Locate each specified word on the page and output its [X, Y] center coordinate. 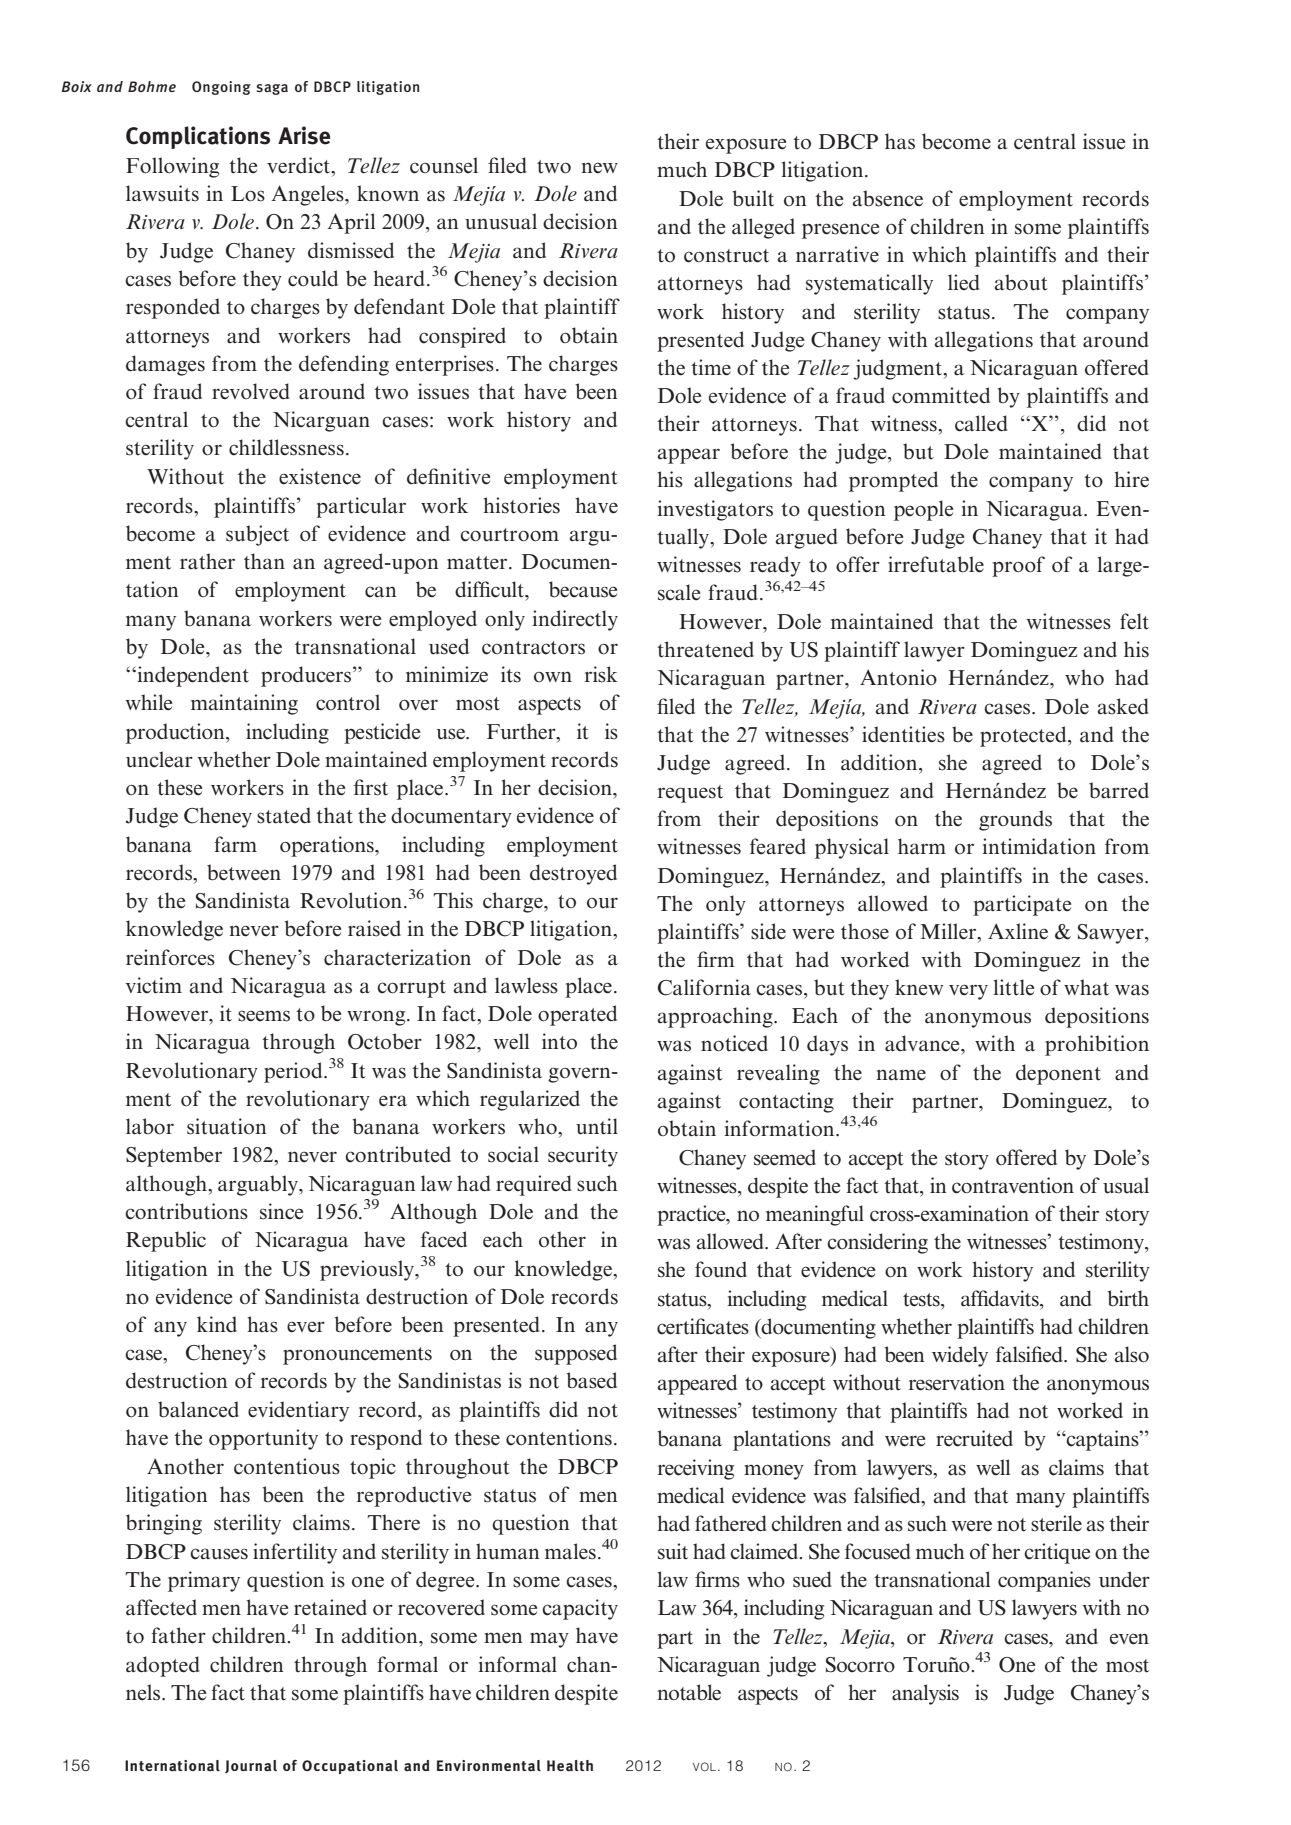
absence [888, 198]
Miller [950, 932]
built [753, 198]
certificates [703, 1326]
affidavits [1001, 1298]
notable [689, 1692]
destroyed [573, 874]
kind [217, 1324]
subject [257, 535]
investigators [715, 510]
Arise [304, 135]
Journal [251, 1766]
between [244, 872]
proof [1018, 566]
